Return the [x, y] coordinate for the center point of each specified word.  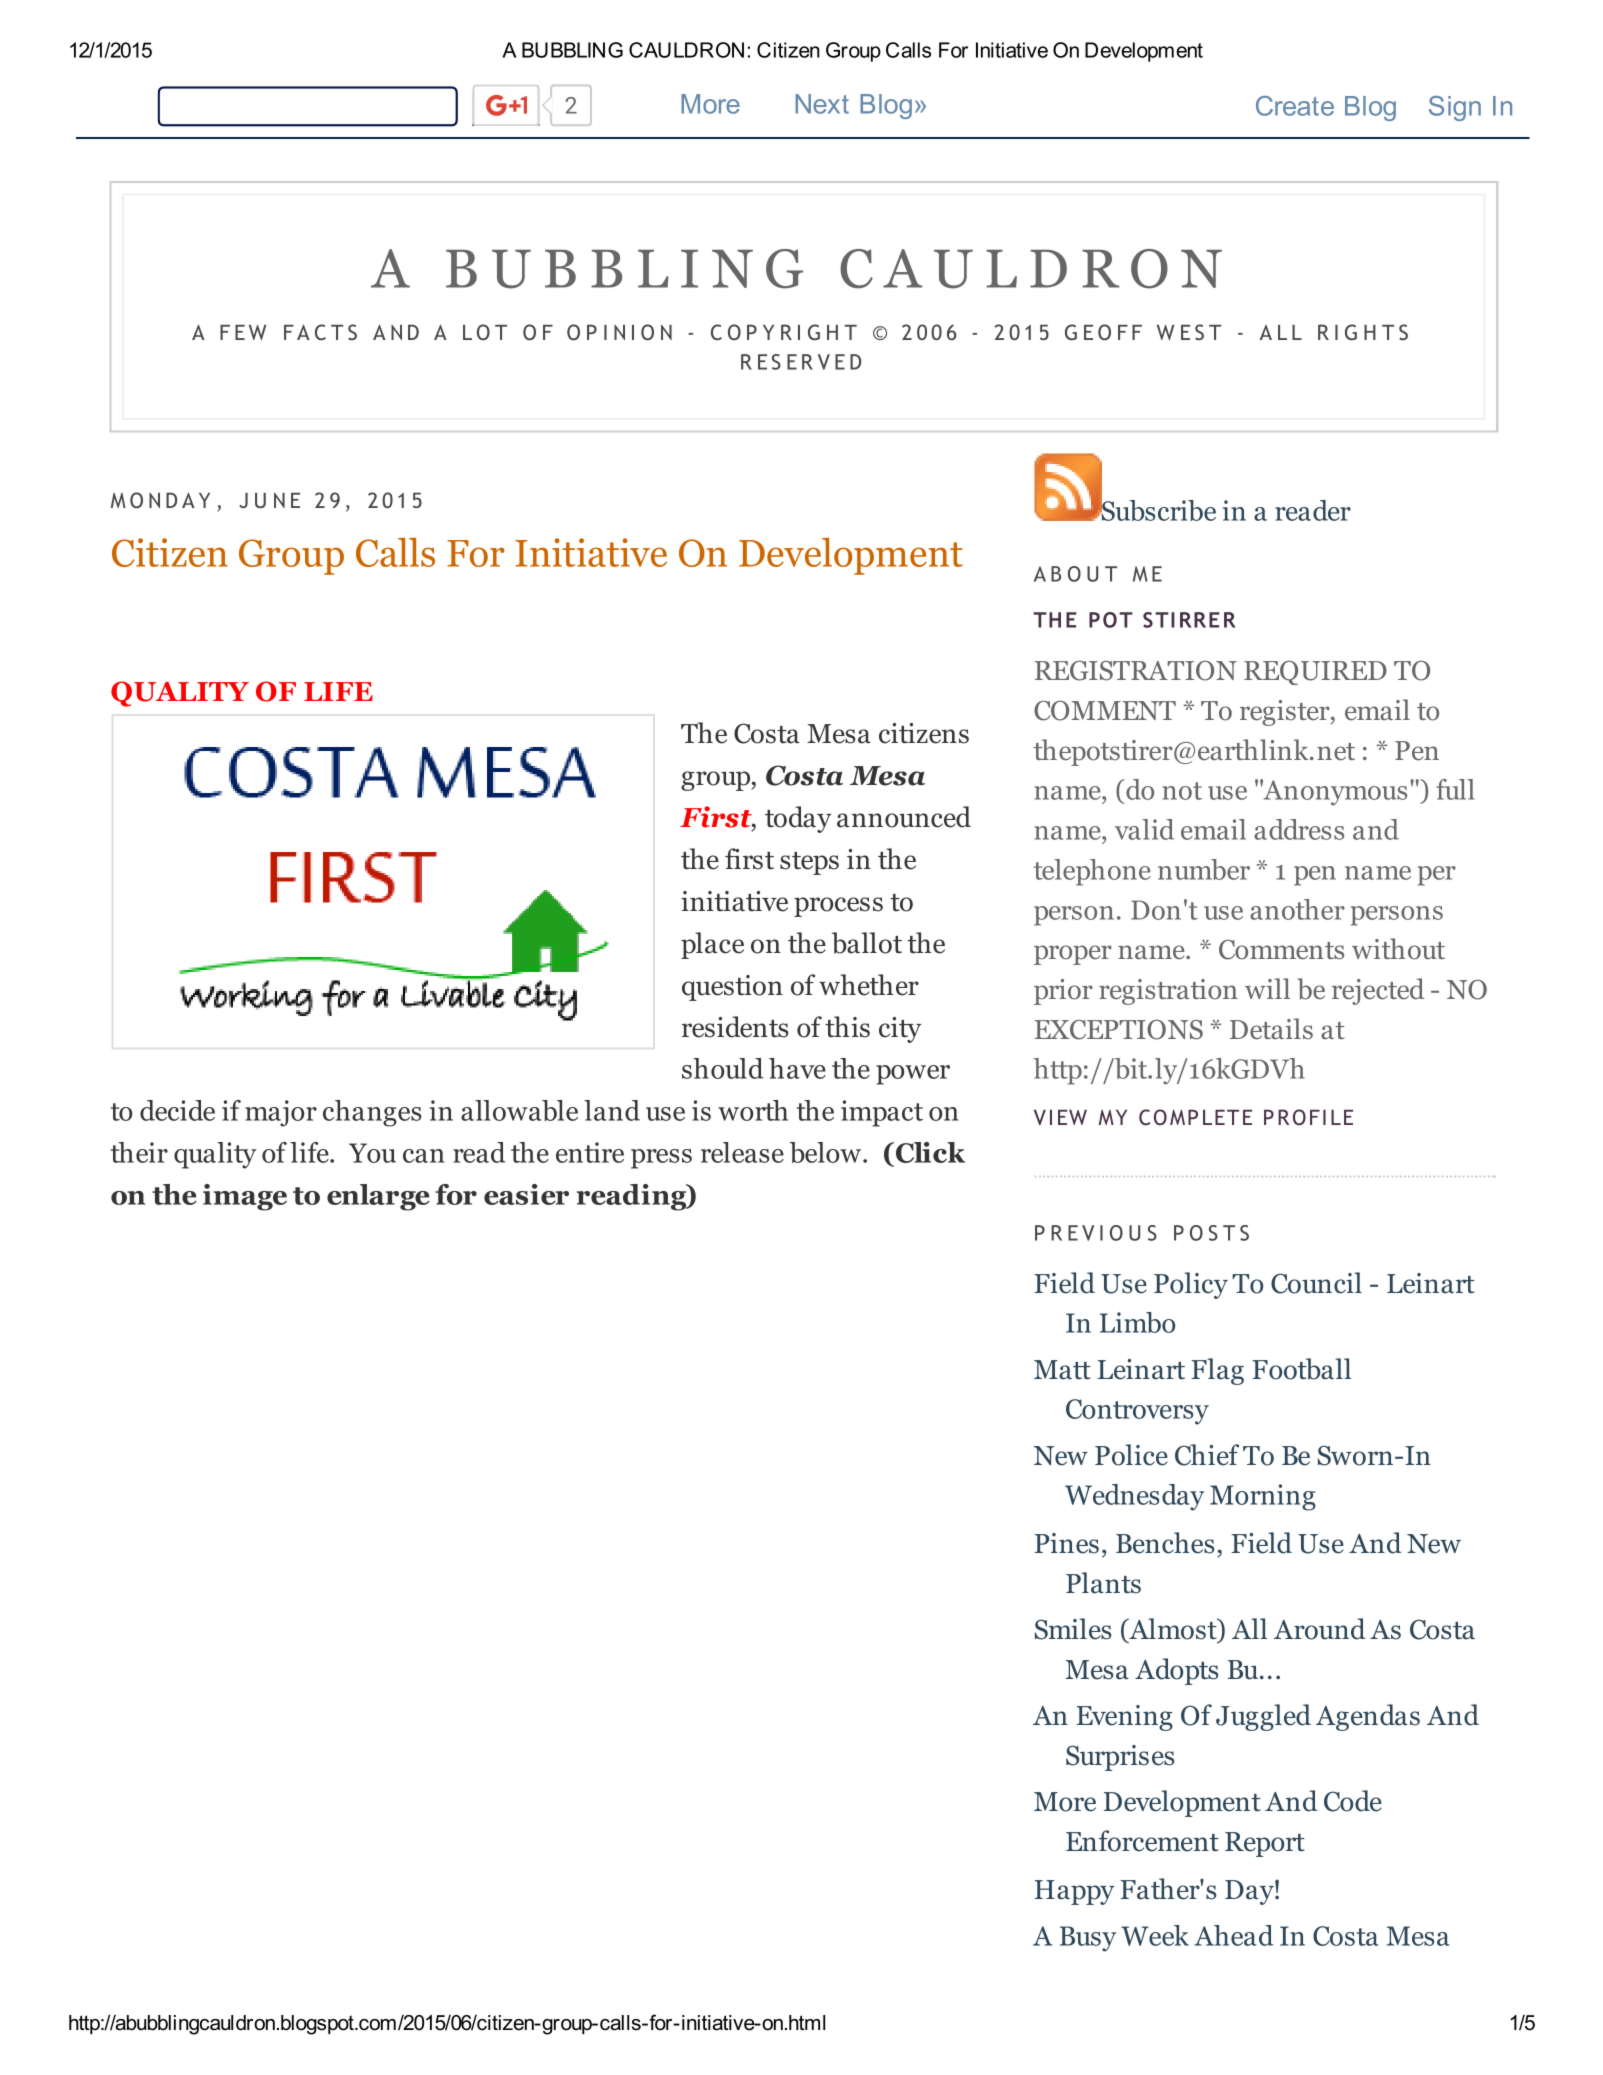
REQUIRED [1315, 672]
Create [1295, 106]
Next [822, 104]
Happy [1074, 1892]
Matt [1062, 1370]
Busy [1088, 1939]
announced [904, 817]
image [245, 1197]
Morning [1263, 1497]
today [798, 819]
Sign [1455, 108]
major [281, 1113]
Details [1271, 1029]
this [847, 1027]
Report [1265, 1844]
